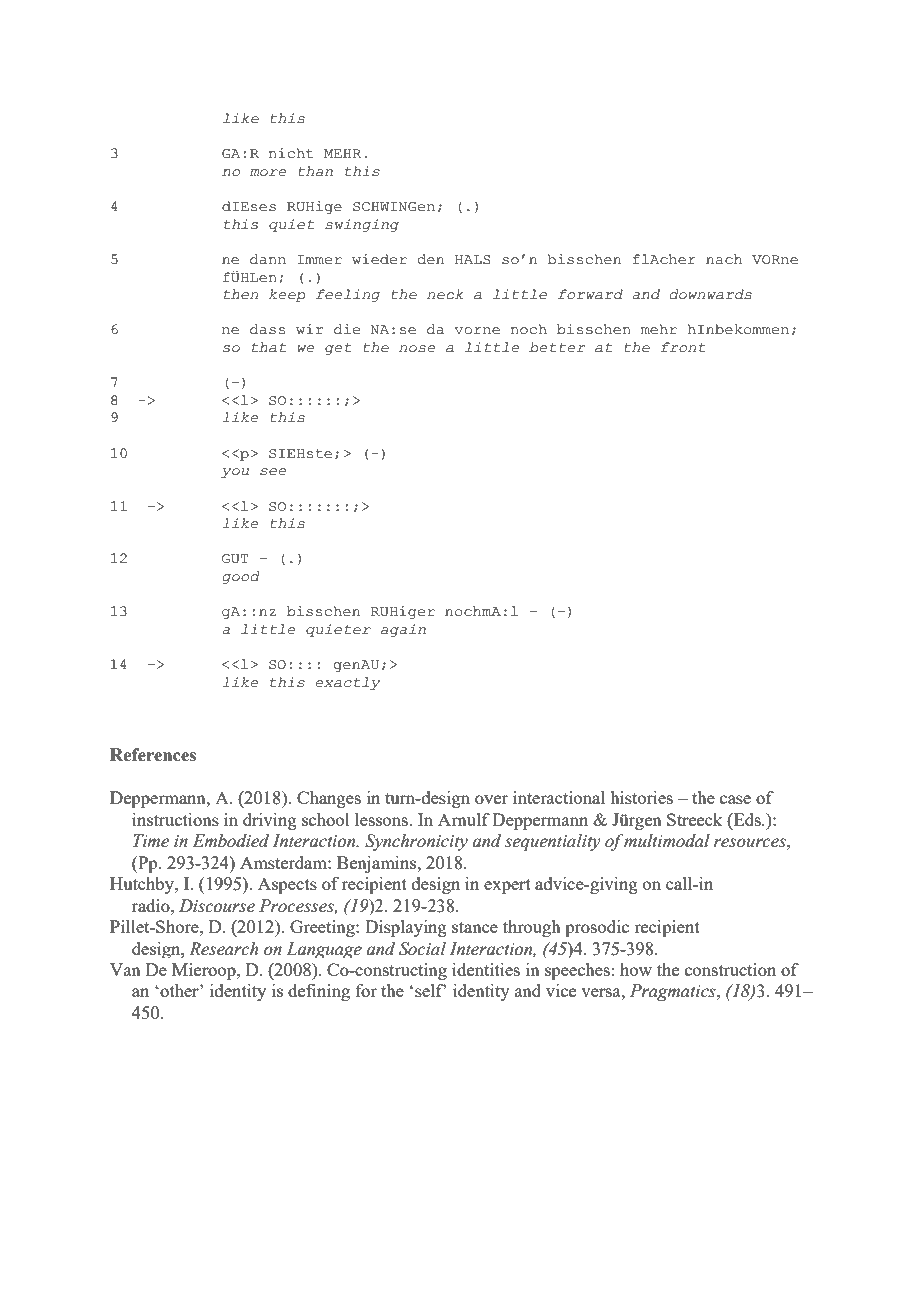  What do you see at coordinates (683, 347) in the document?
I see `front` at bounding box center [683, 347].
